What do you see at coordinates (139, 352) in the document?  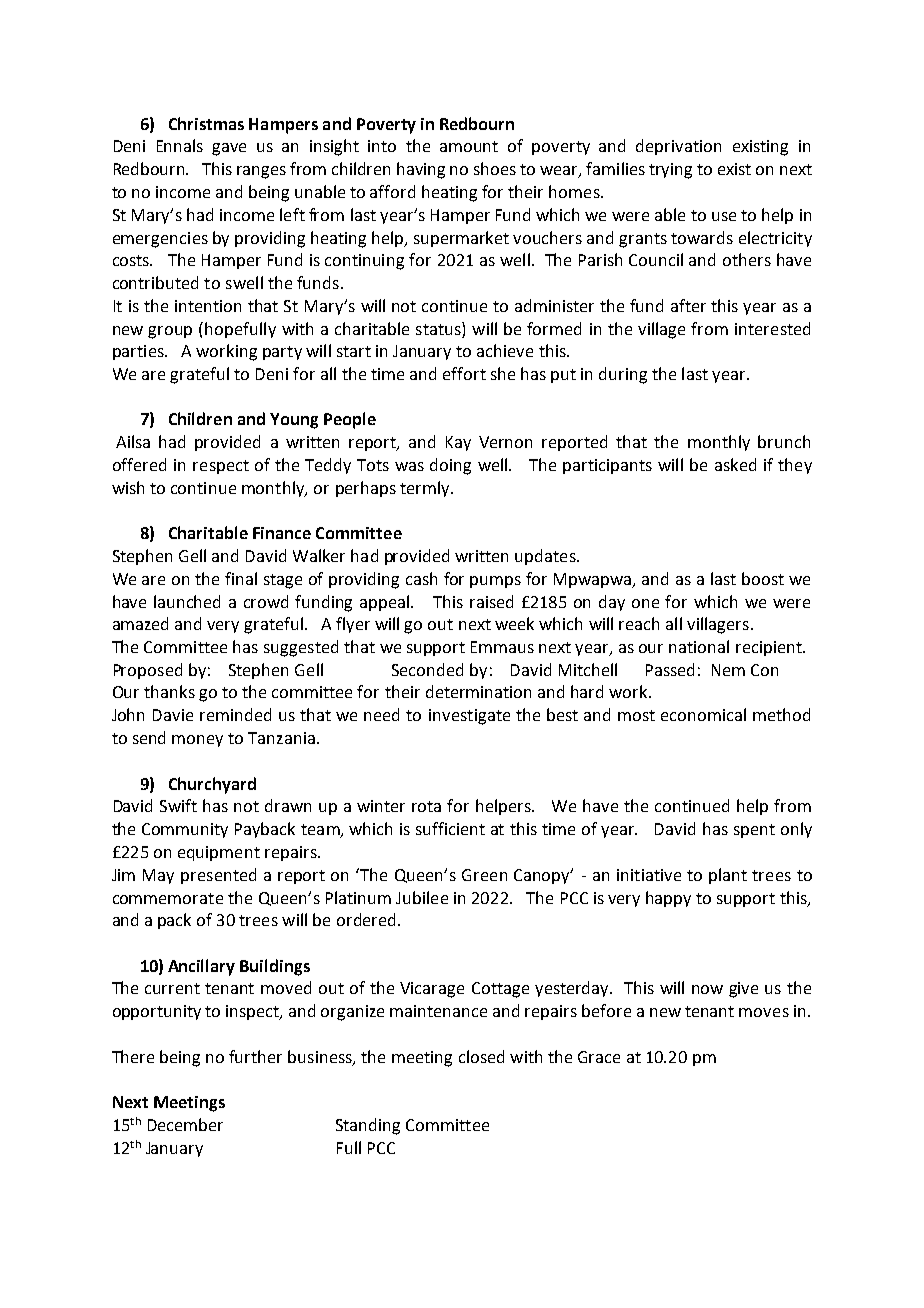 I see `parties` at bounding box center [139, 352].
